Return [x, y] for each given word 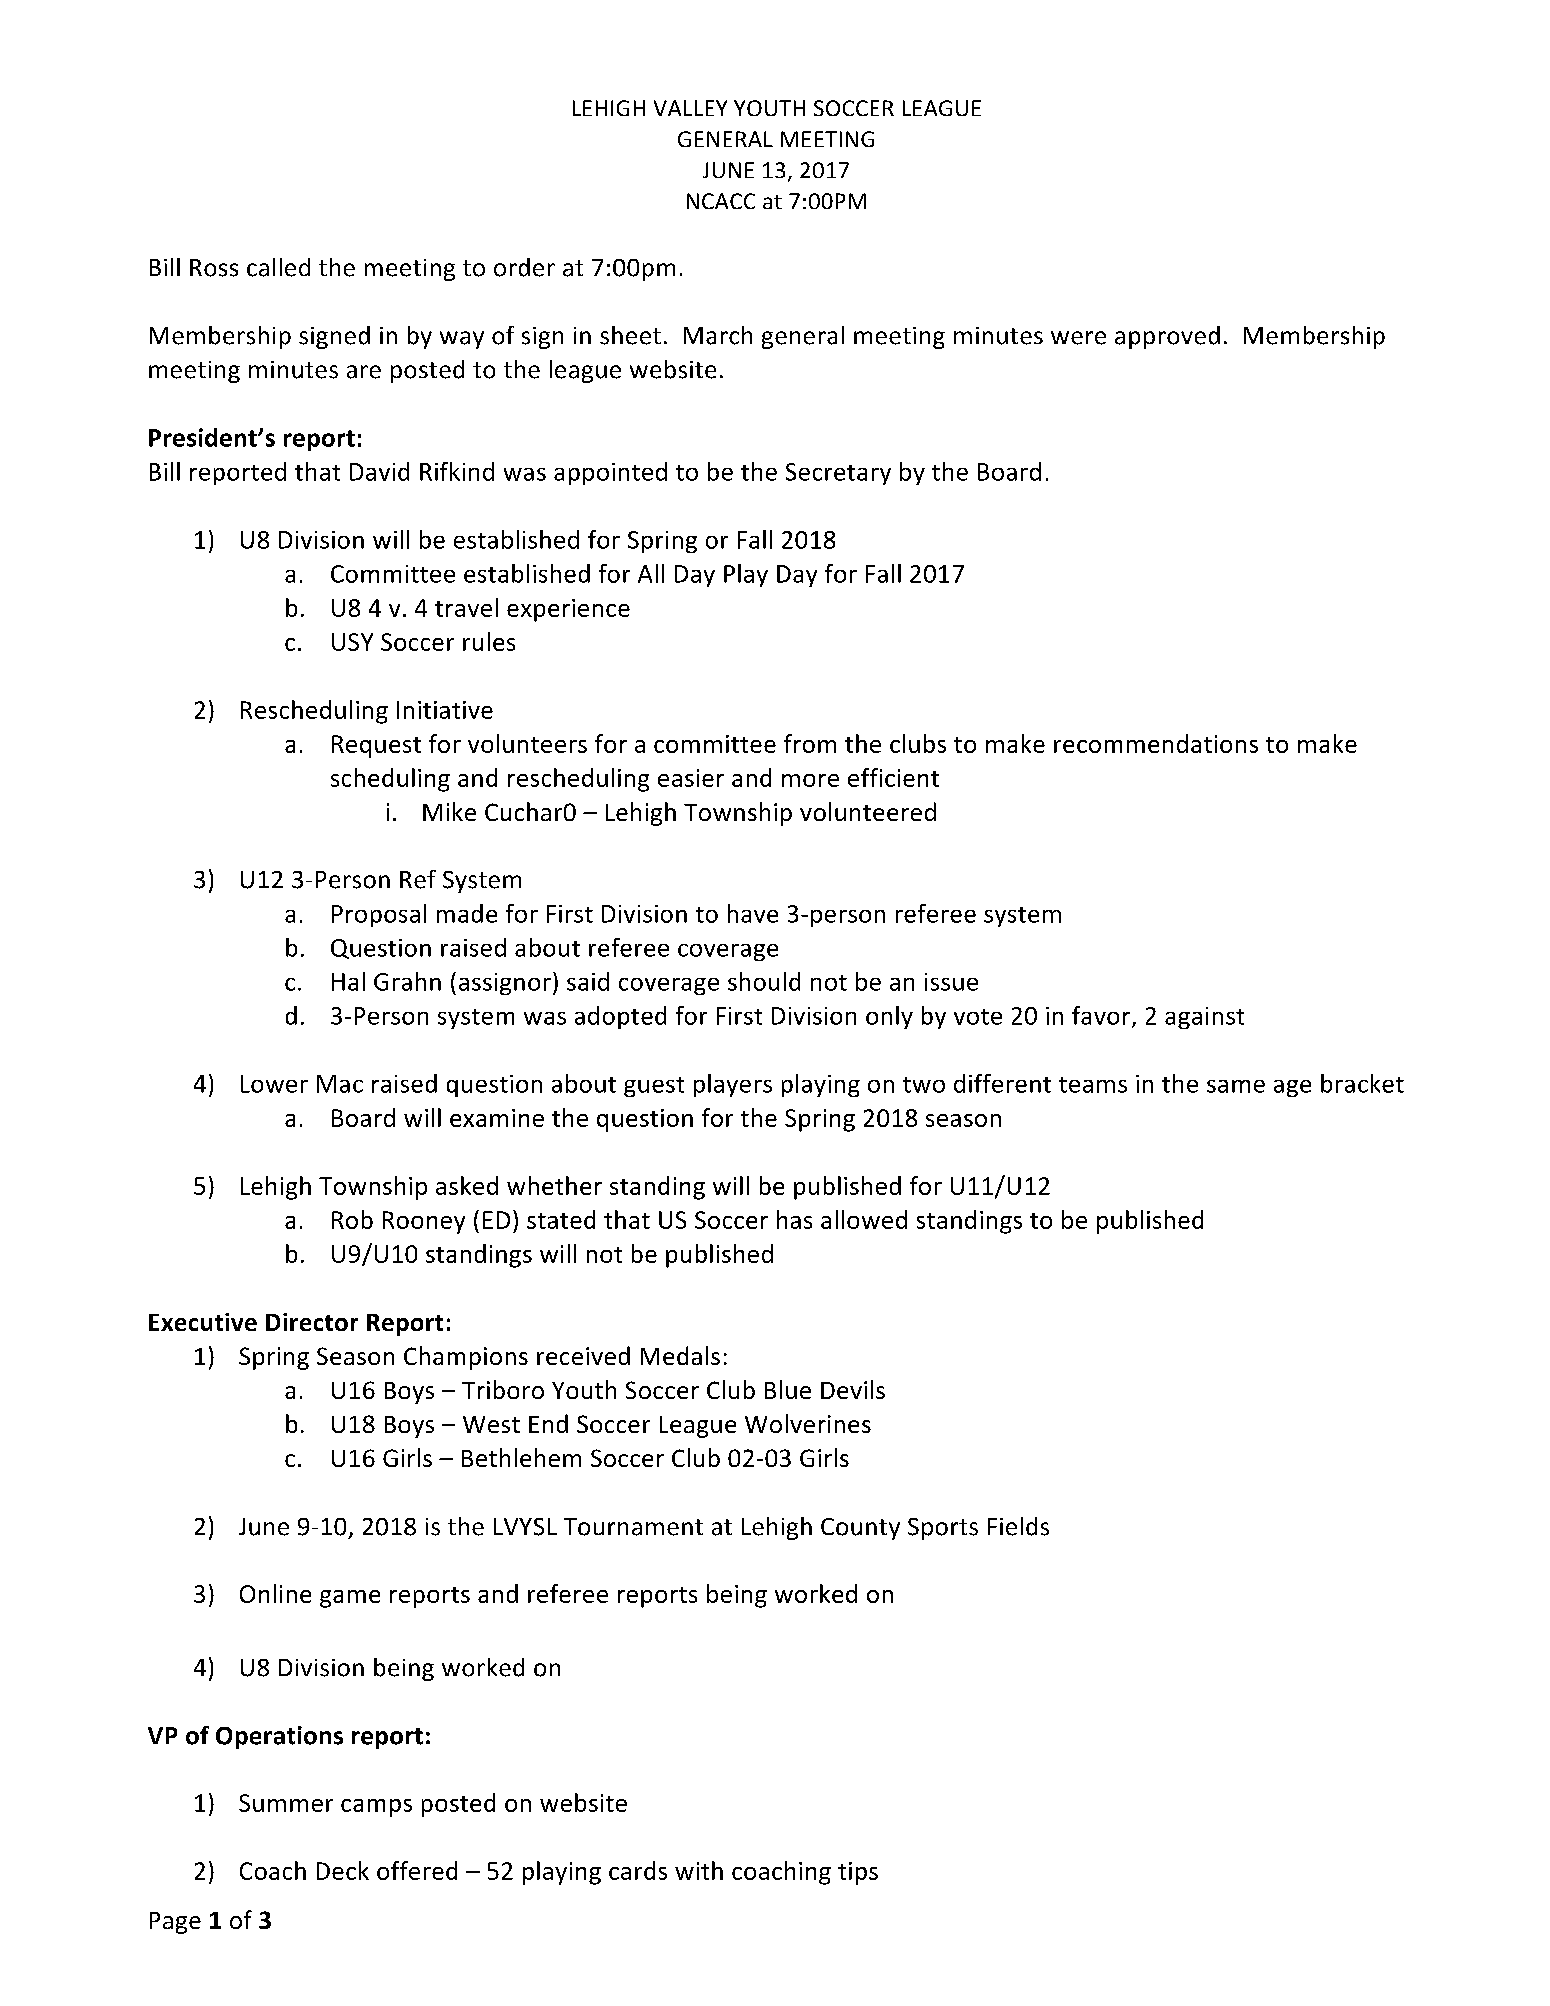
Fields [1018, 1526]
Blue [788, 1389]
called [278, 267]
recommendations [1156, 743]
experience [568, 610]
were [1078, 338]
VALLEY [690, 108]
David [379, 471]
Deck [343, 1870]
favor [1101, 1015]
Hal [348, 981]
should [764, 981]
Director [312, 1322]
